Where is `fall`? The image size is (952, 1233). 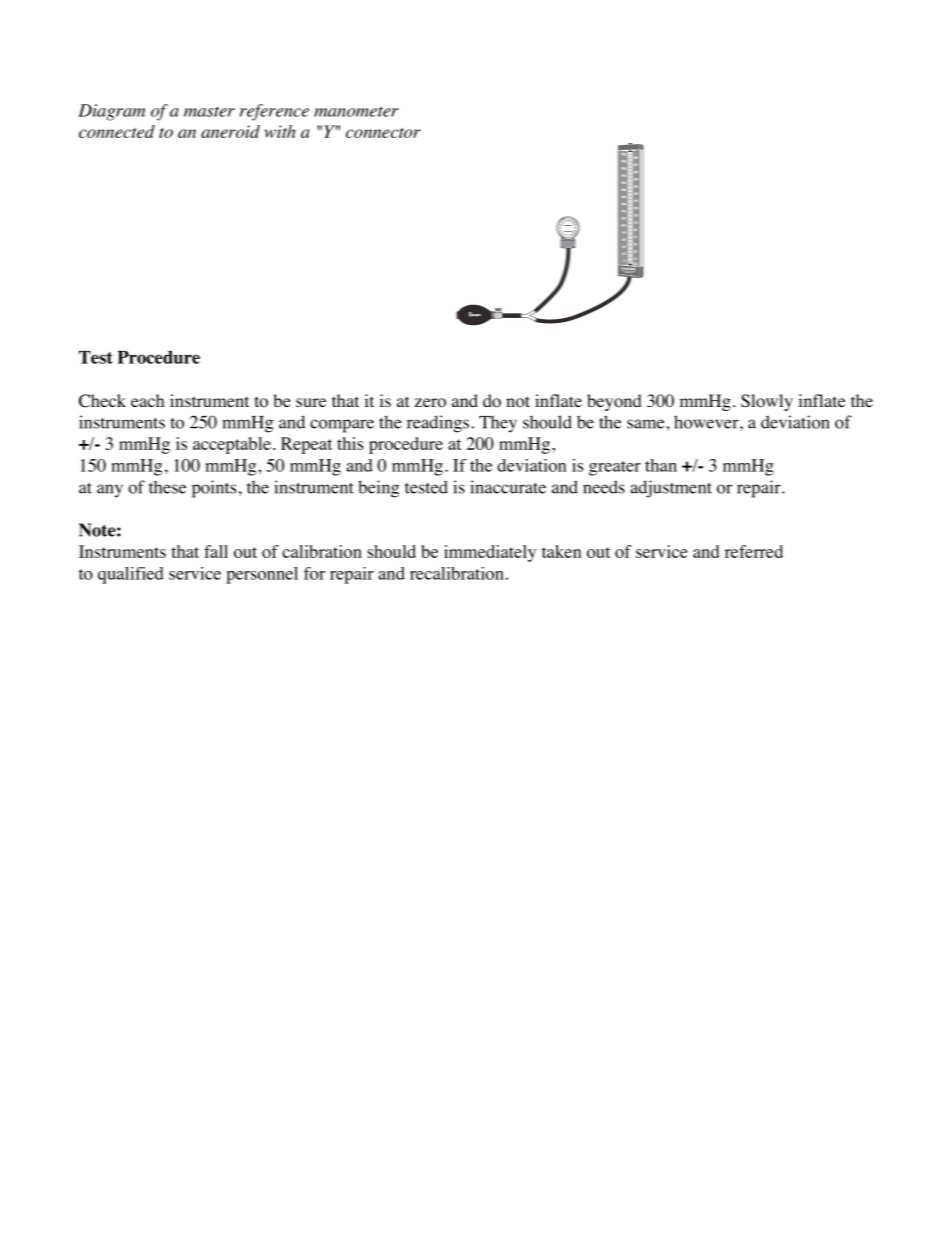 fall is located at coordinates (216, 551).
